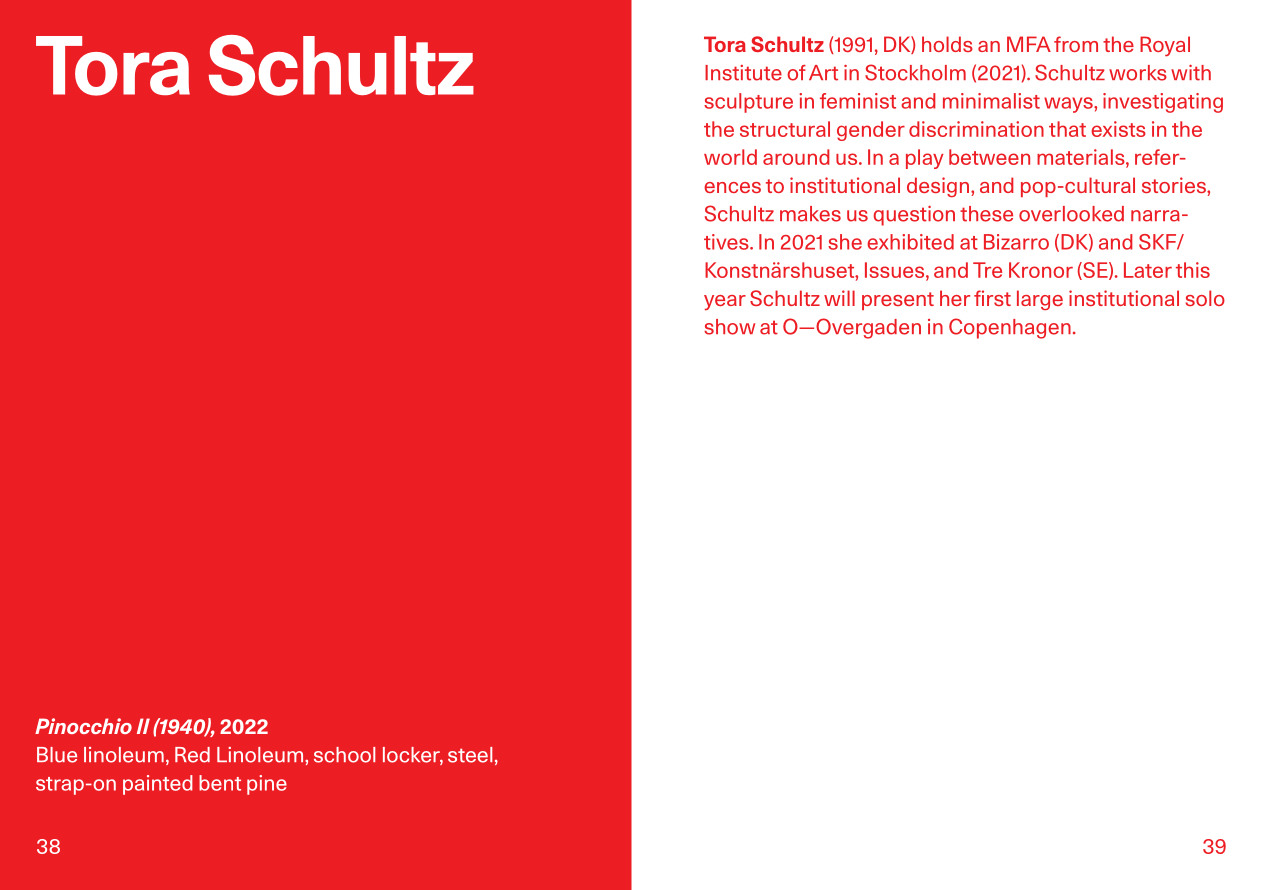 The width and height of the image is (1263, 890). I want to click on year, so click(725, 302).
